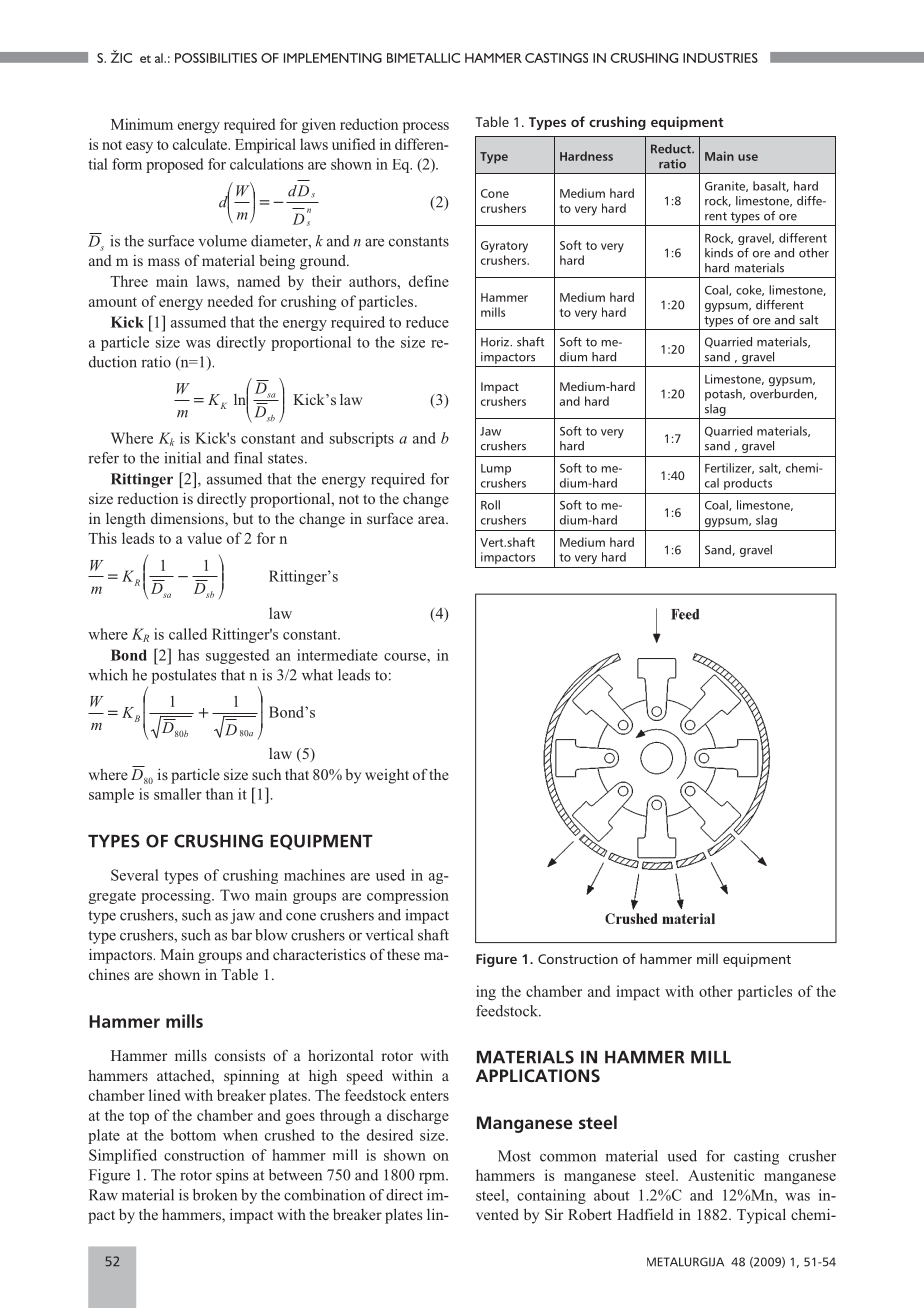 This screenshot has height=1308, width=924. I want to click on Lump, so click(496, 469).
